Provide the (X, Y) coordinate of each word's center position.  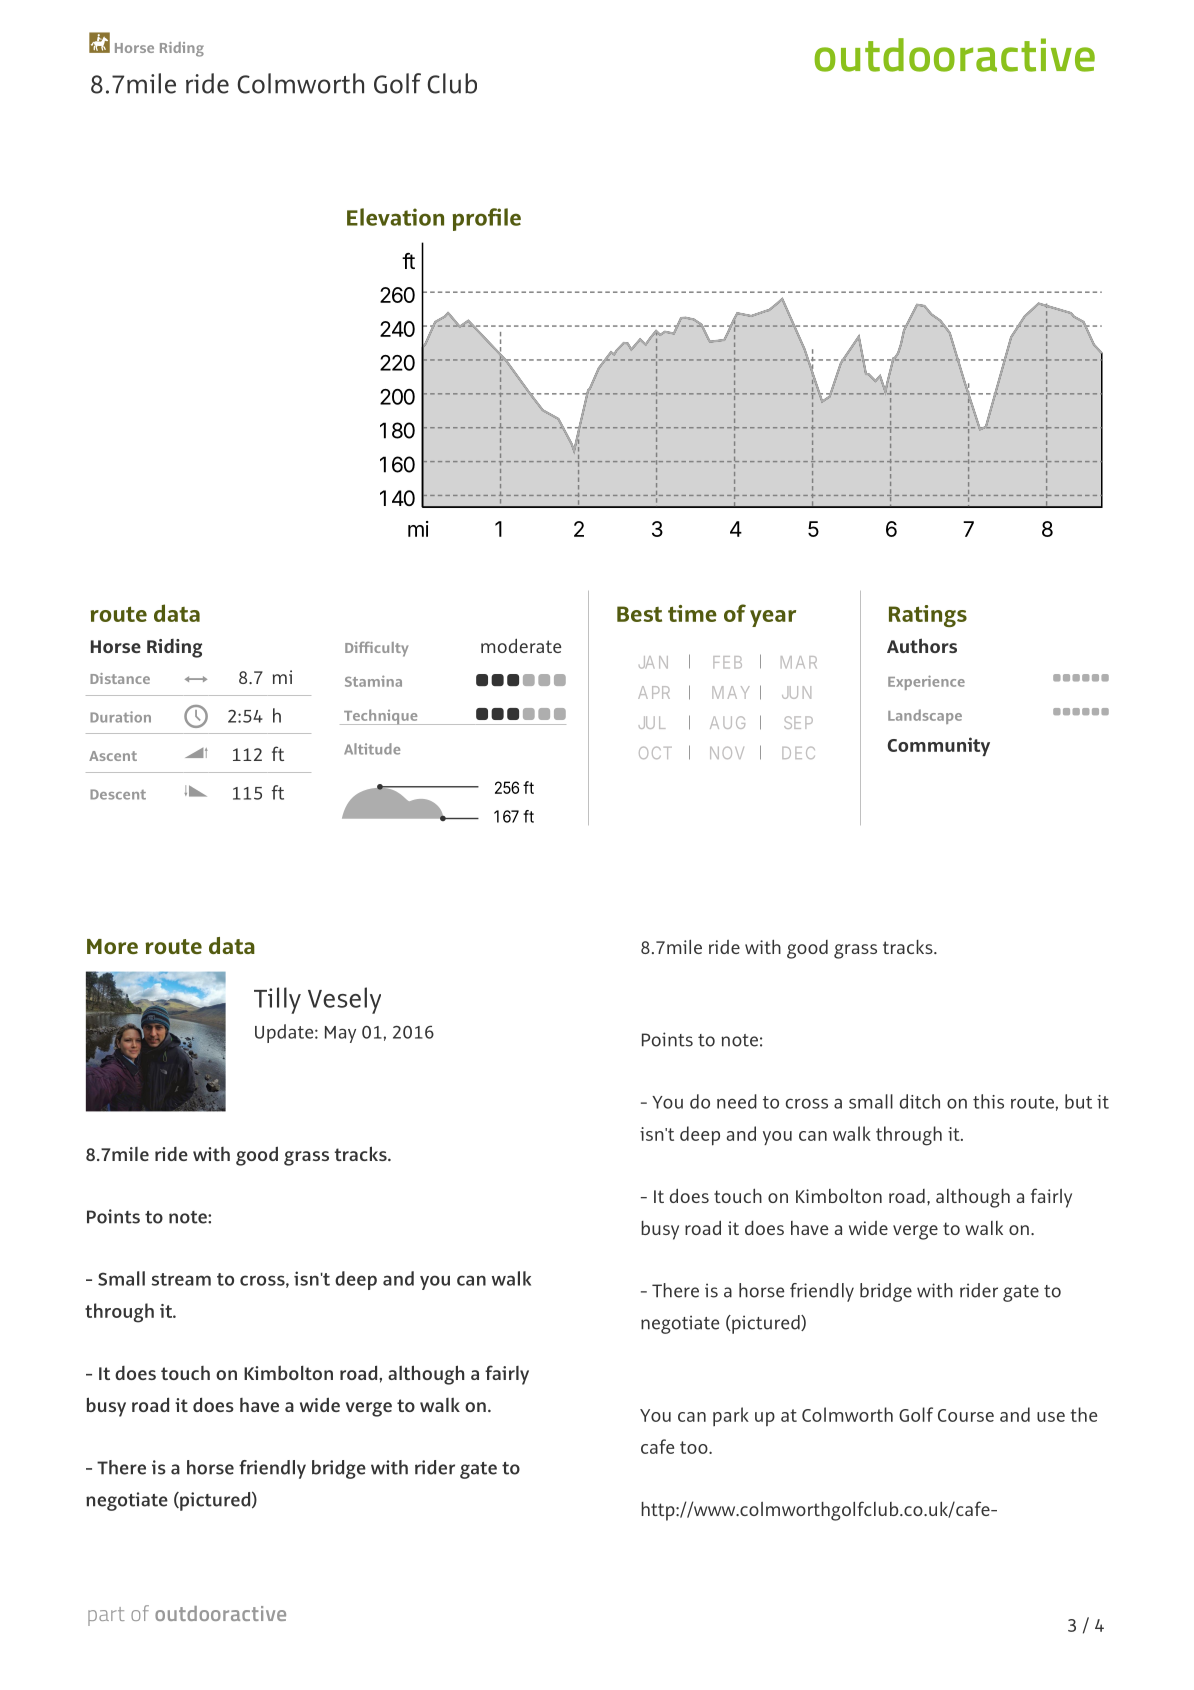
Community (939, 746)
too (695, 1447)
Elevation (395, 217)
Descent (118, 794)
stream (181, 1279)
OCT (655, 753)
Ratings (928, 616)
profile (487, 219)
